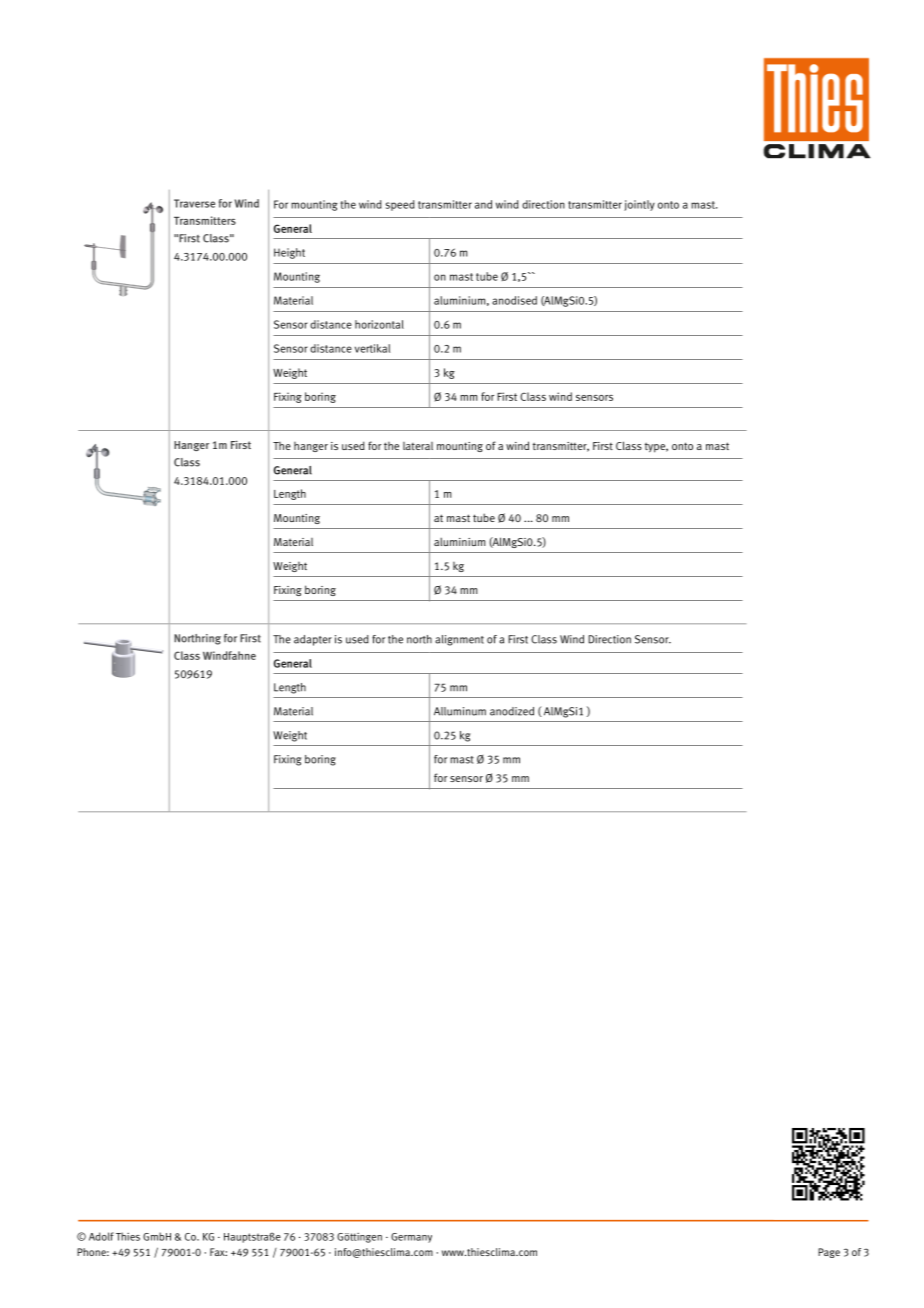 The image size is (924, 1308). I want to click on Traverse, so click(194, 203).
